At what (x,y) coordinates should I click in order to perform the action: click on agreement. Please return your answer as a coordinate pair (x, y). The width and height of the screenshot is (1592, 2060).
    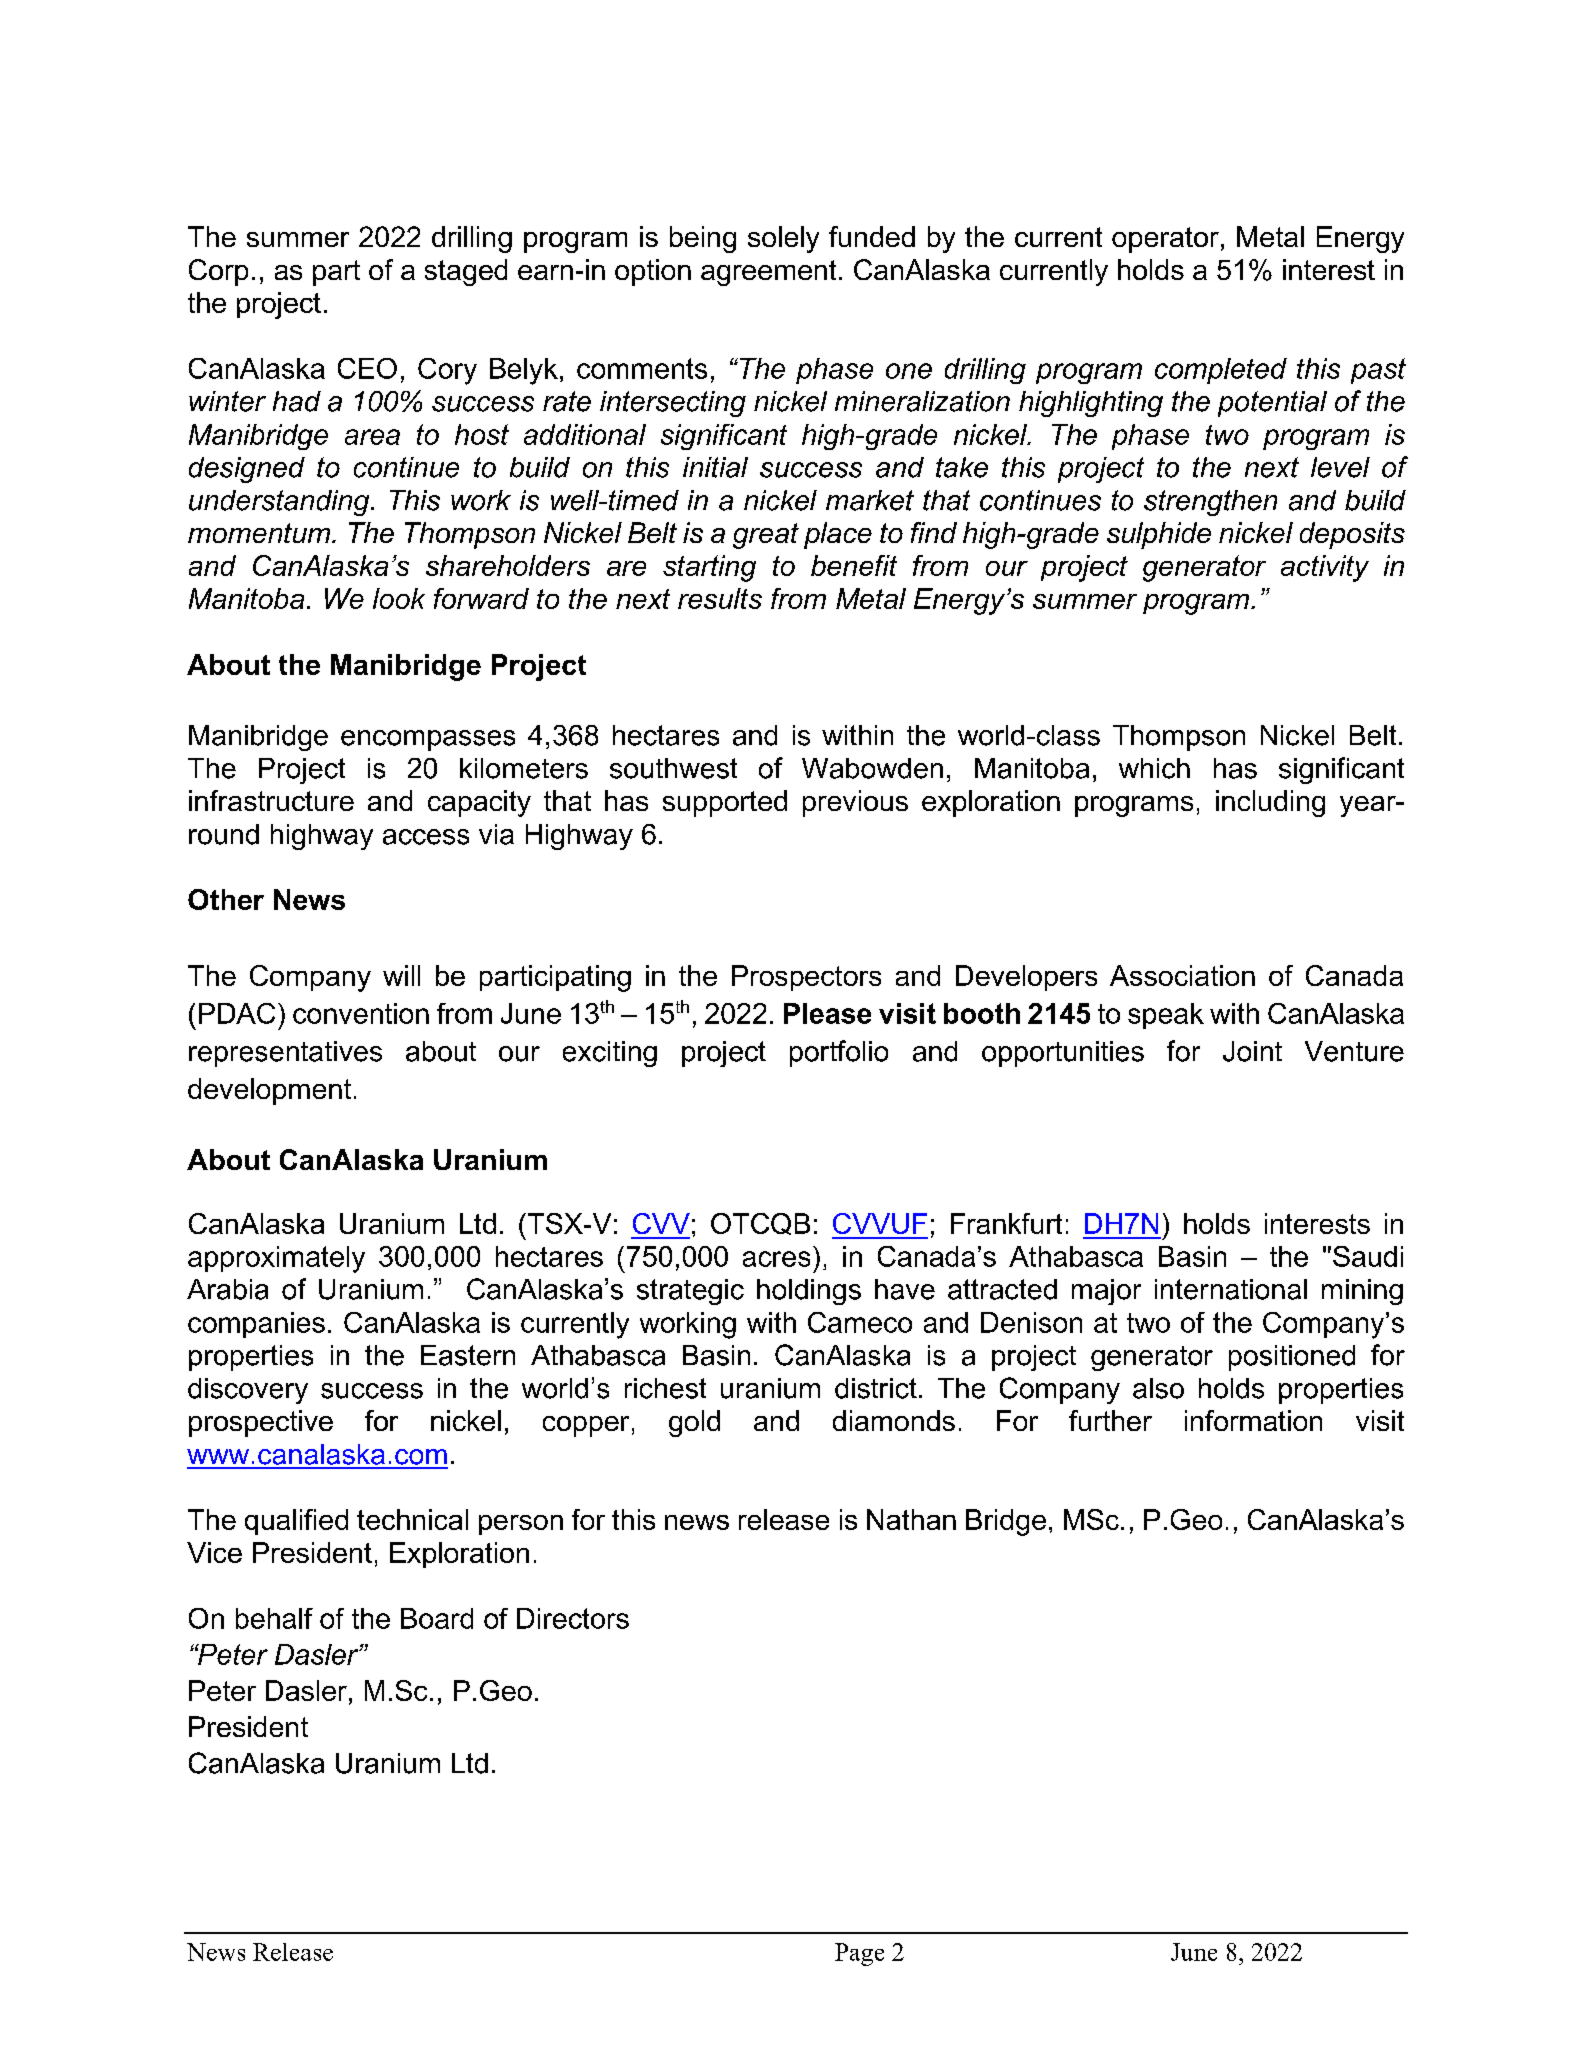
    Looking at the image, I should click on (768, 273).
